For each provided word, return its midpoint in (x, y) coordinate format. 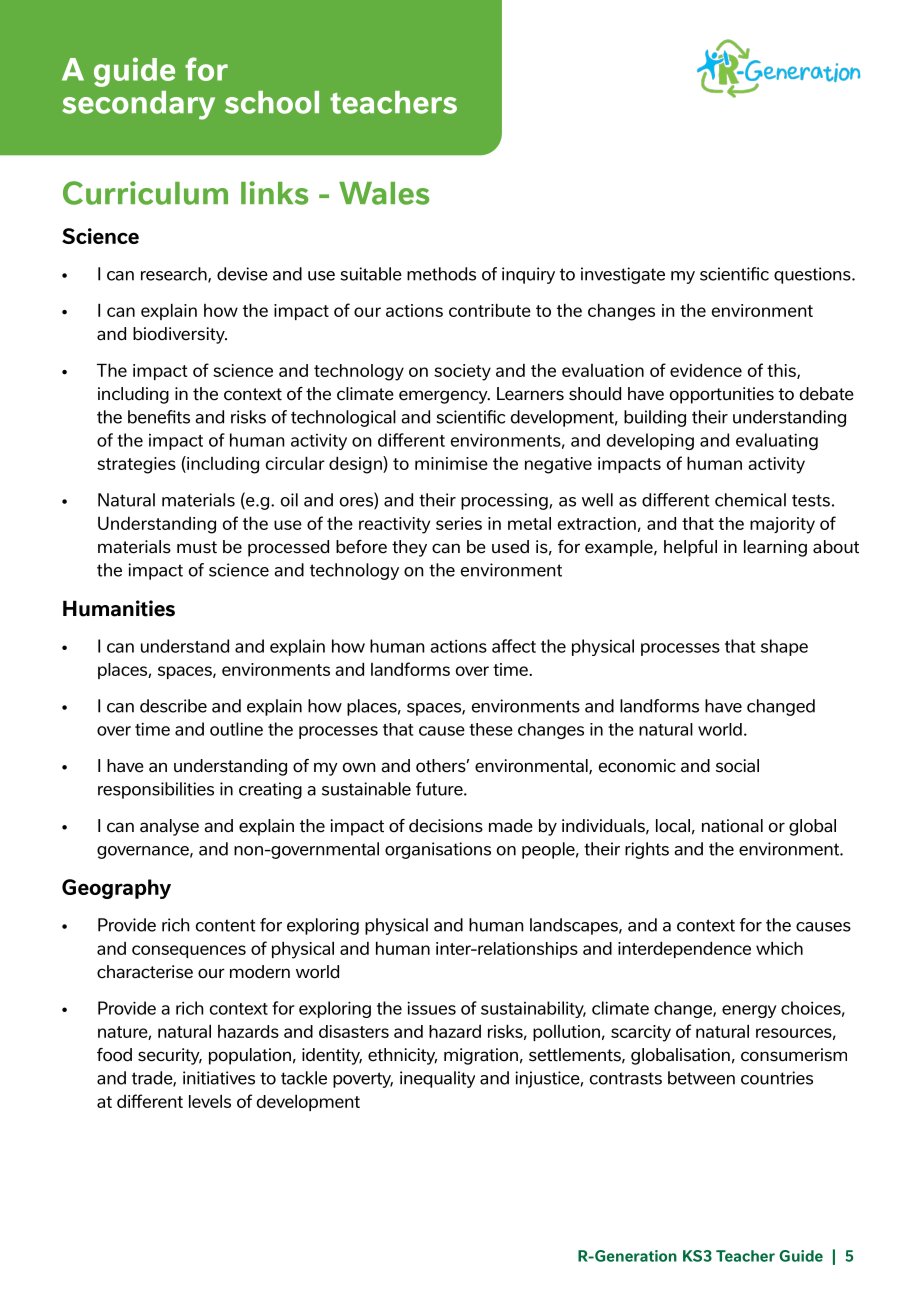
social (737, 766)
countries (777, 1078)
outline (236, 729)
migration (481, 1056)
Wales (384, 193)
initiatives (219, 1078)
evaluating (777, 441)
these (491, 729)
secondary (138, 105)
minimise (451, 463)
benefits (159, 417)
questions (813, 275)
